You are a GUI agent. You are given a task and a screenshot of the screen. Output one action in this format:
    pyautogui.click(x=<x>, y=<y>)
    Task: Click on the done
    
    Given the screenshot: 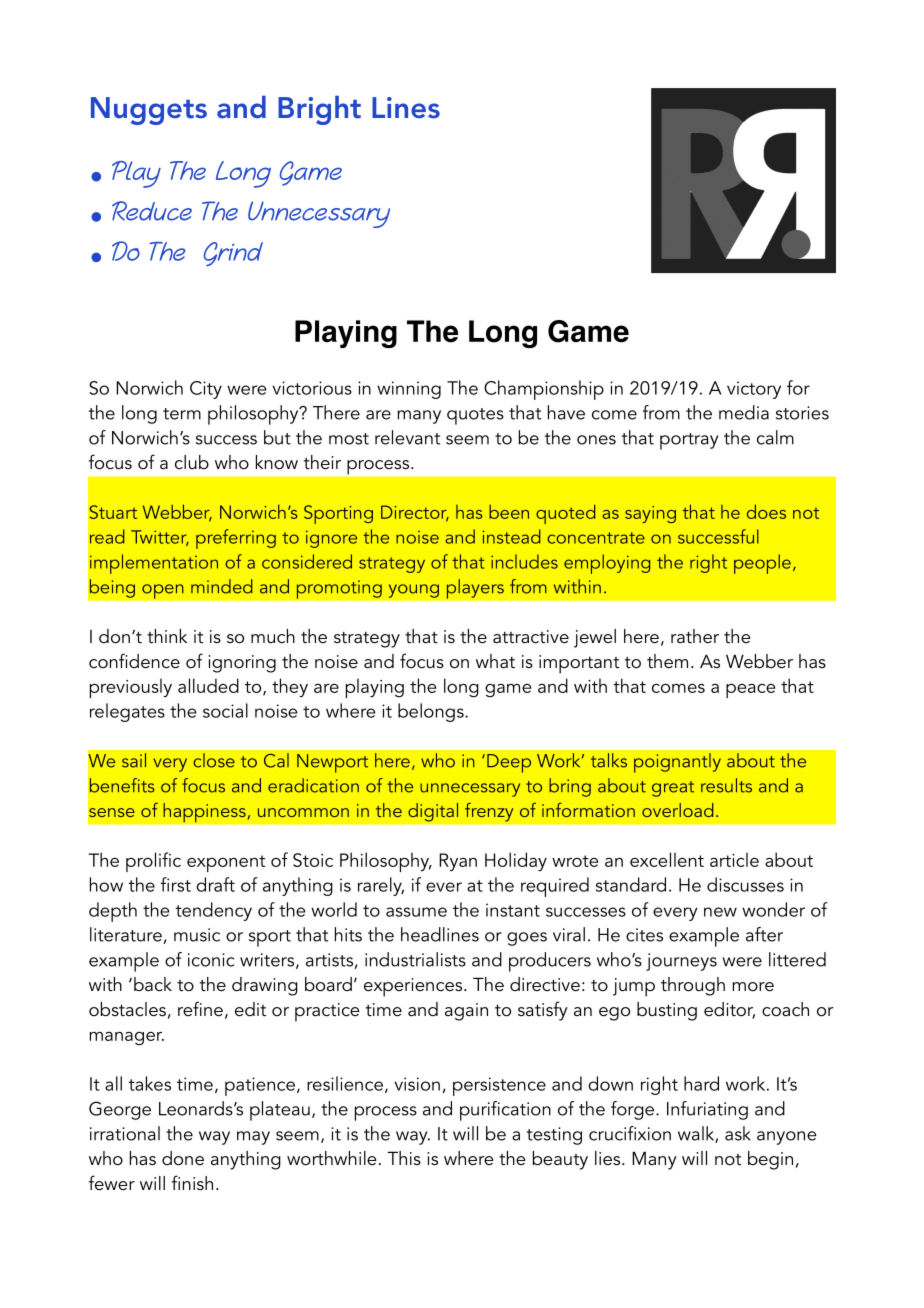 What is the action you would take?
    pyautogui.click(x=183, y=1158)
